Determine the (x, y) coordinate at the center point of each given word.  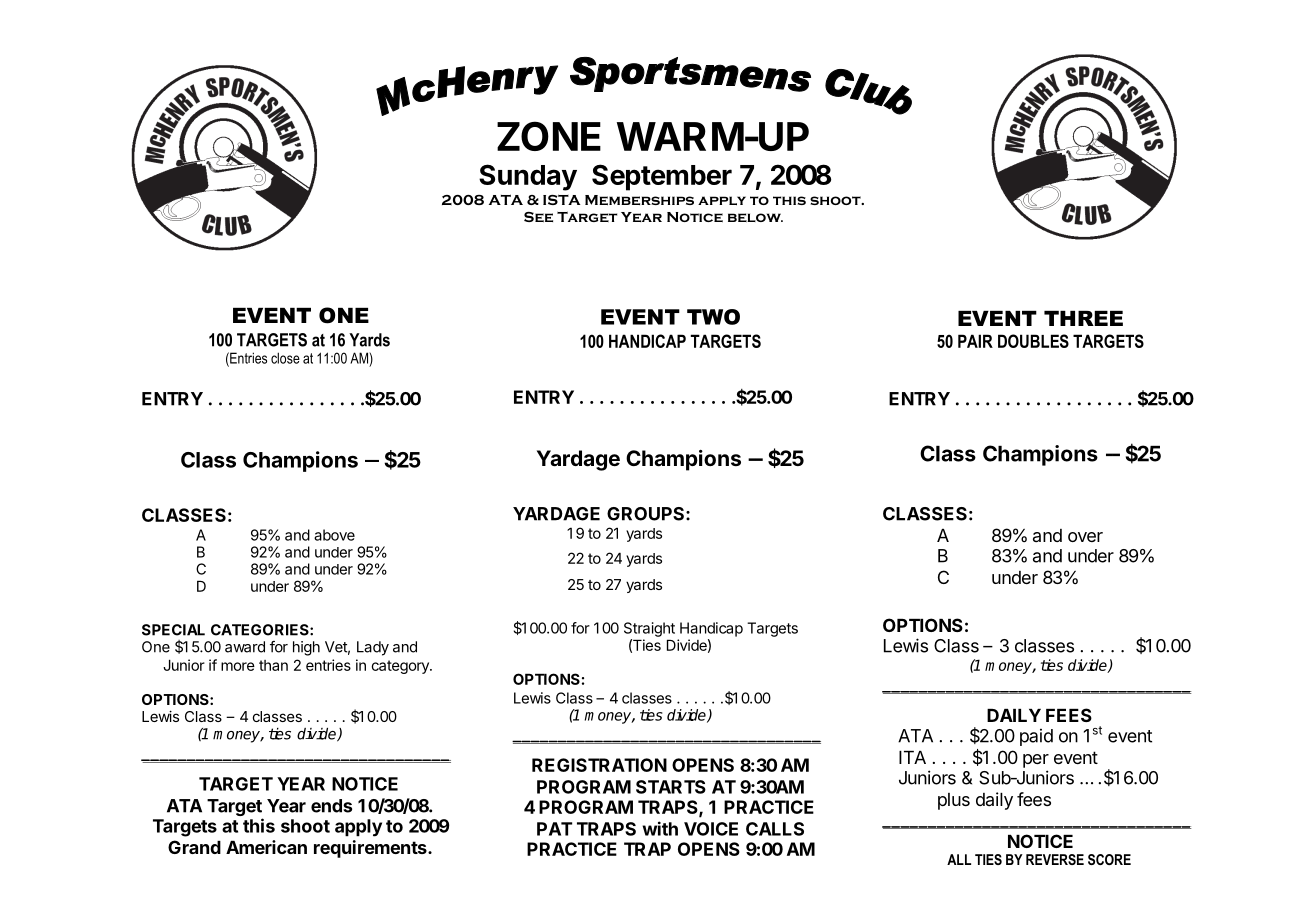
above (334, 535)
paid (1036, 737)
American (266, 847)
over (1085, 537)
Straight (649, 629)
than (273, 665)
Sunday (528, 177)
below (755, 217)
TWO (713, 317)
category (401, 667)
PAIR (975, 341)
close (285, 358)
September (662, 177)
